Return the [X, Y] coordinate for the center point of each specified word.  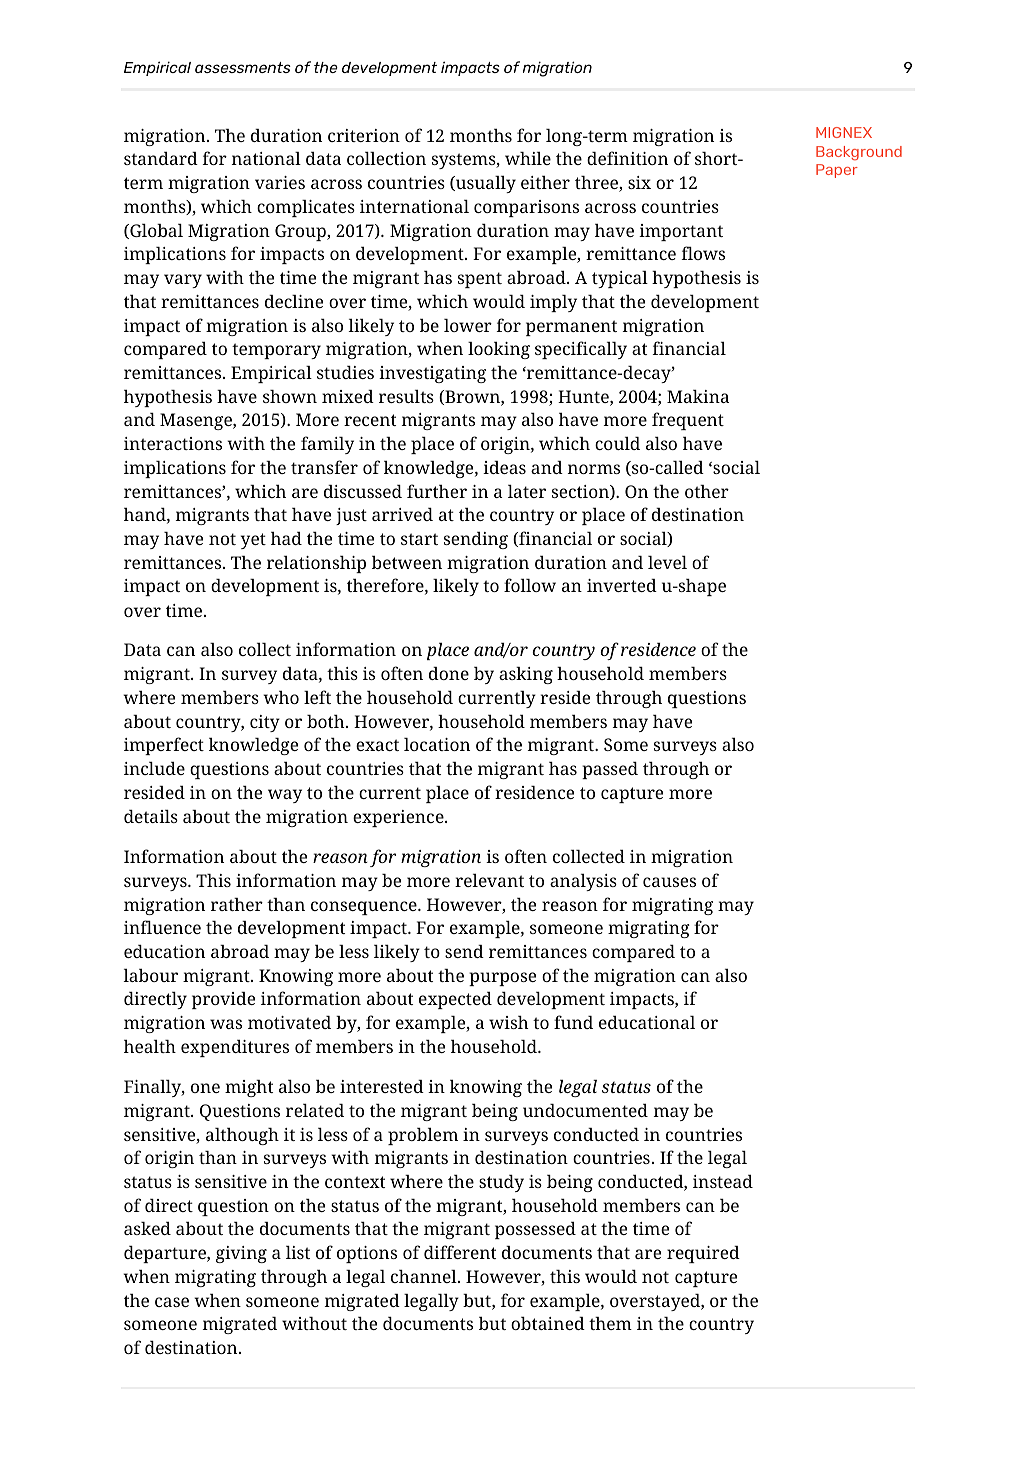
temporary [276, 351]
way [285, 796]
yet [253, 541]
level [667, 562]
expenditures [235, 1048]
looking [499, 350]
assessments [243, 67]
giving [241, 1254]
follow [530, 585]
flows [703, 253]
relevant [489, 880]
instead [723, 1181]
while [528, 158]
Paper [837, 171]
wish [509, 1022]
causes [669, 882]
